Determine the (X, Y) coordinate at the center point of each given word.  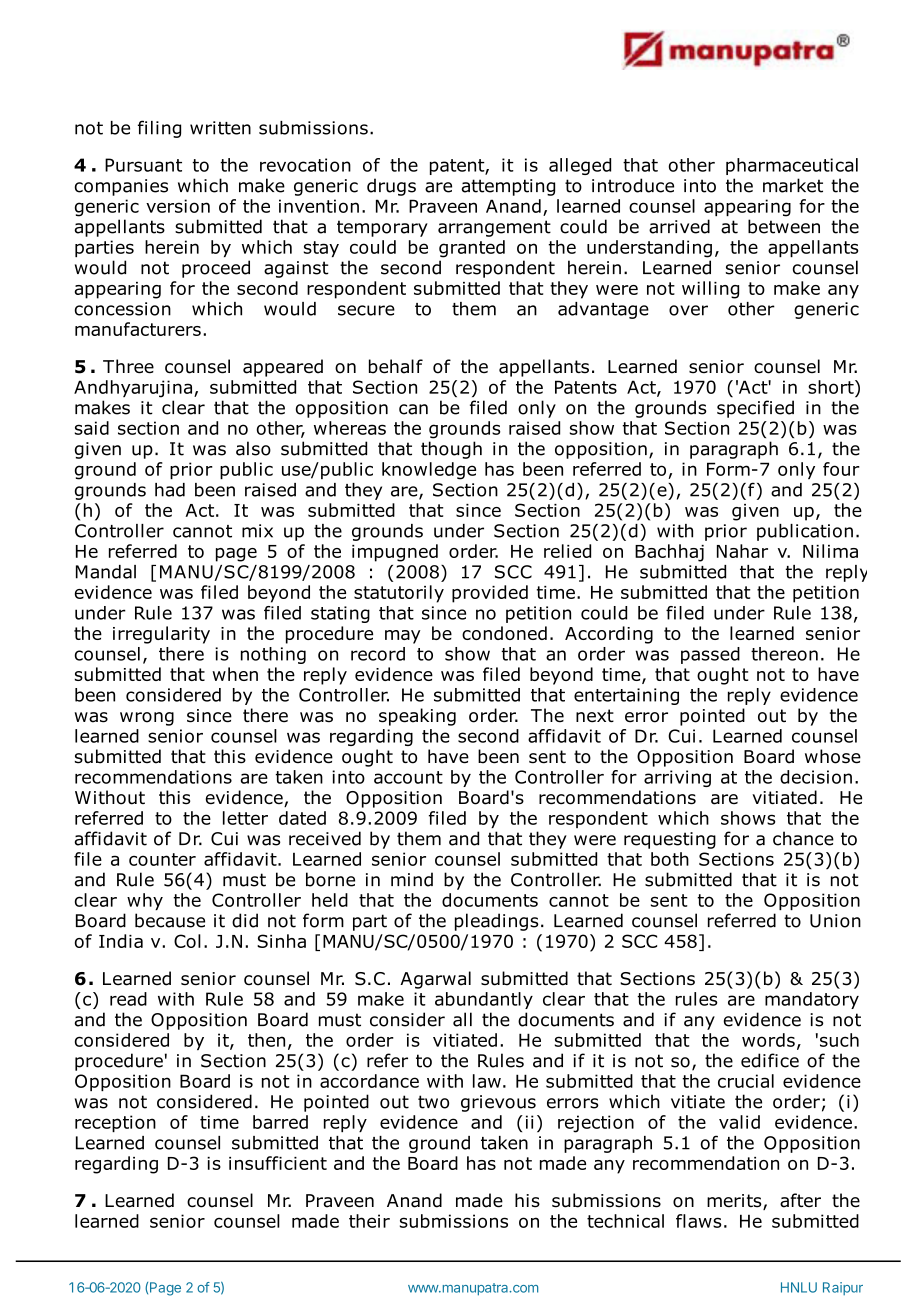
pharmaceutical (792, 166)
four (841, 469)
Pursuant (143, 165)
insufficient (278, 1163)
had (170, 490)
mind (412, 879)
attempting (508, 187)
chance (803, 838)
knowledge (429, 471)
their (369, 1221)
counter (162, 859)
